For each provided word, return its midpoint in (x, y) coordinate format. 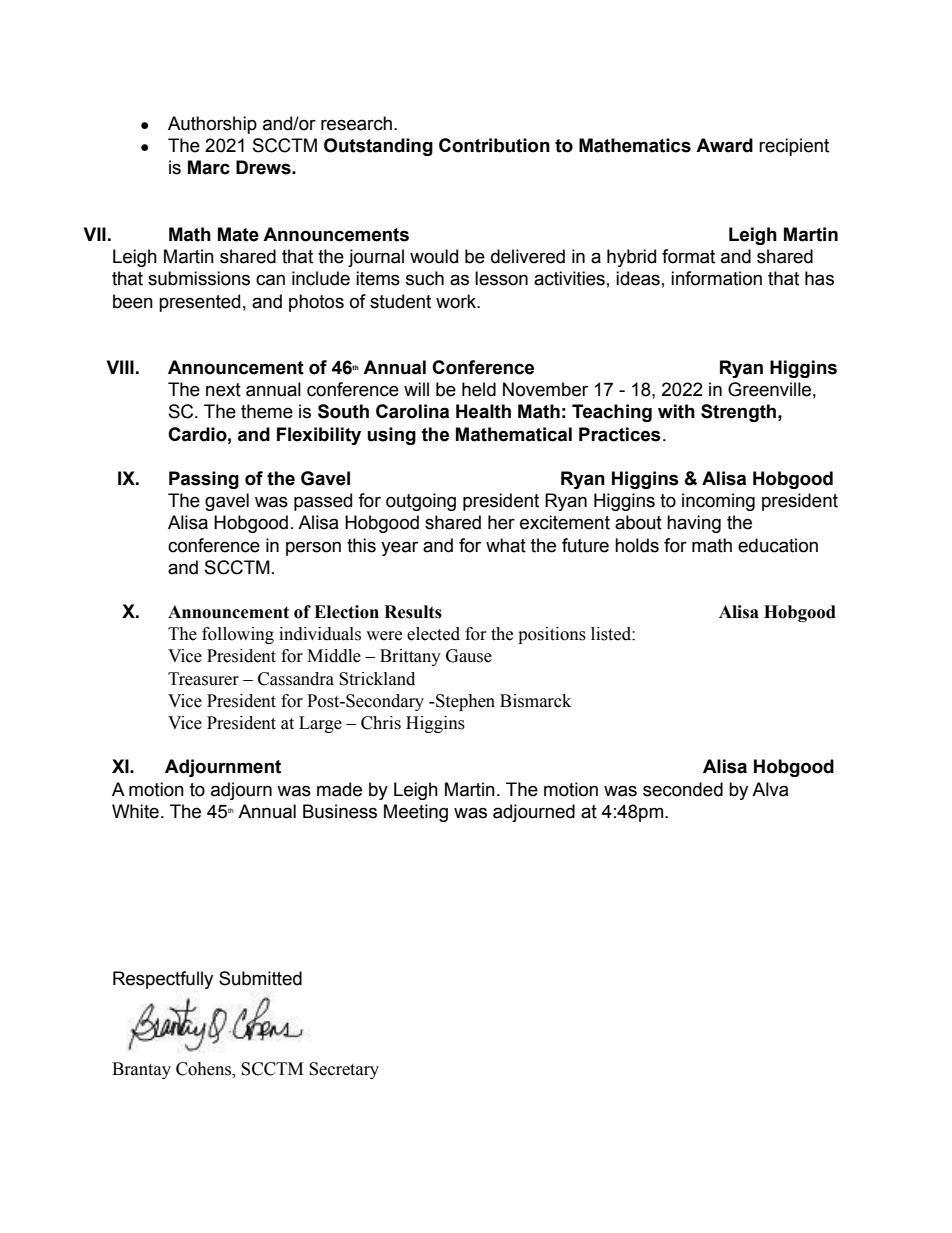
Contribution (494, 145)
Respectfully (163, 980)
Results (413, 612)
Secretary (344, 1070)
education (778, 545)
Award (724, 145)
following (238, 635)
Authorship (212, 125)
